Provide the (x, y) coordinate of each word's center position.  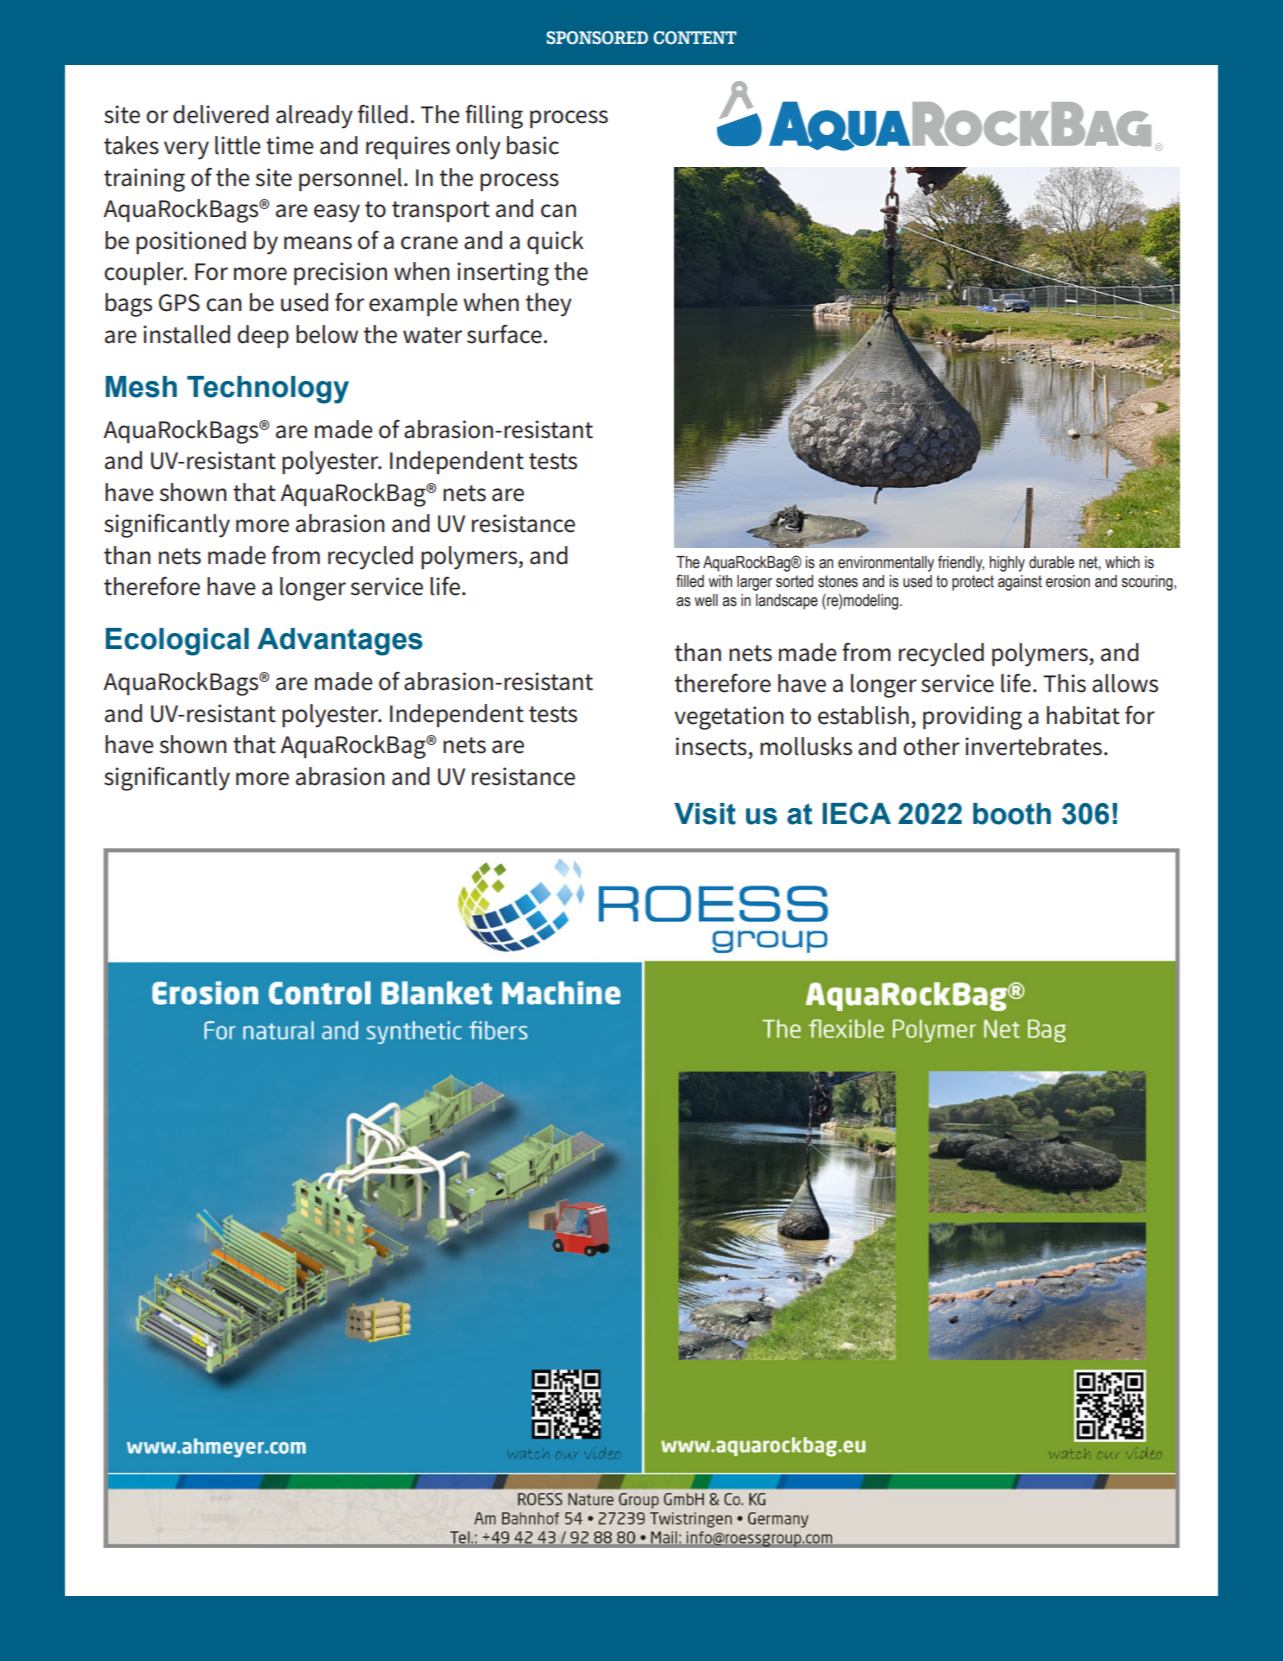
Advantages (340, 642)
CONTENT (695, 37)
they (549, 305)
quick (555, 242)
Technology (268, 390)
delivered (221, 114)
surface (504, 334)
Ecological (177, 642)
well (706, 600)
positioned (191, 242)
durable (1051, 562)
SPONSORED (597, 37)
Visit (705, 814)
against (1020, 583)
